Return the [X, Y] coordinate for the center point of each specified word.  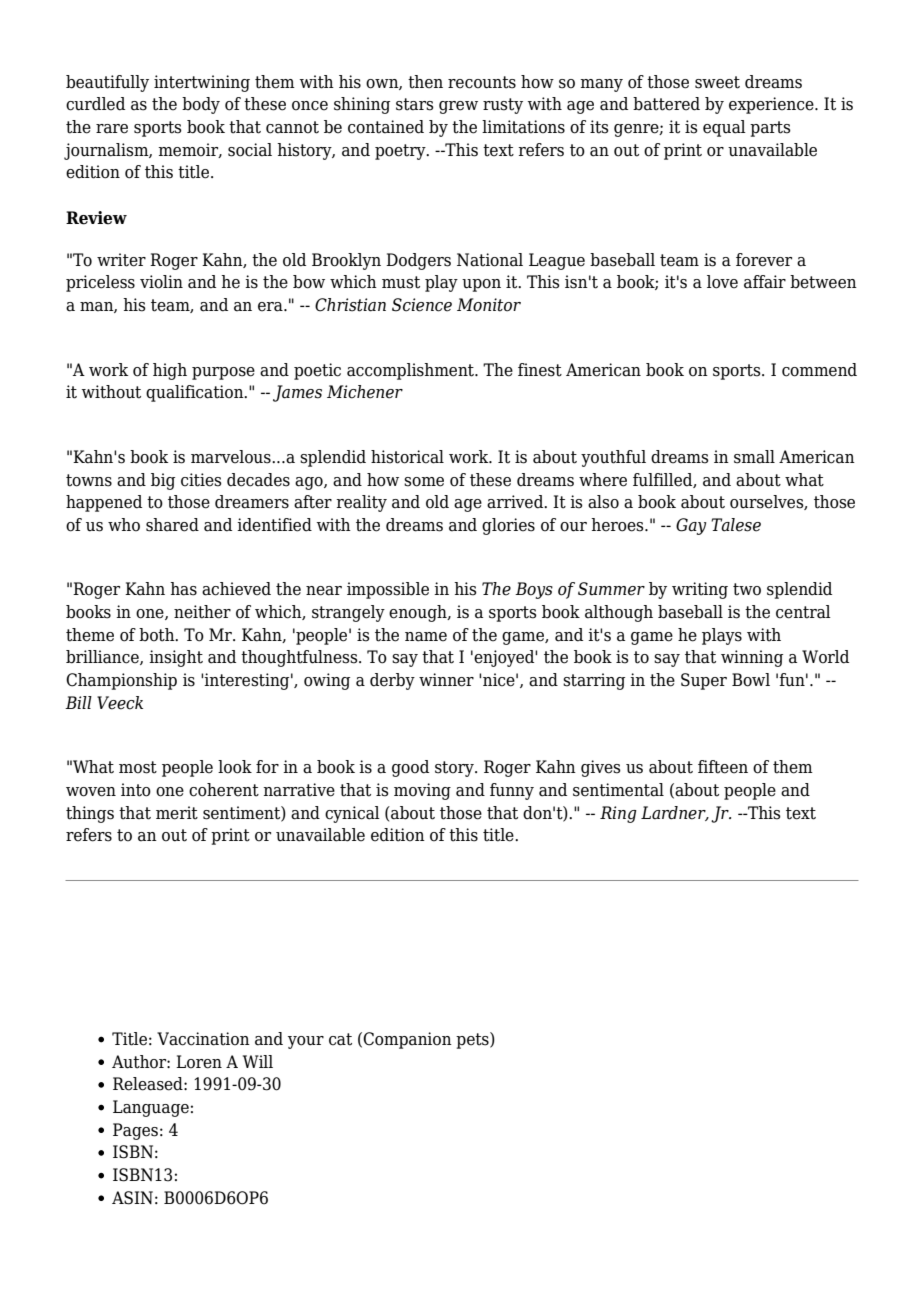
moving [422, 791]
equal [724, 128]
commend [819, 370]
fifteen [723, 767]
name [426, 637]
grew [458, 107]
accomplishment [411, 371]
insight [176, 658]
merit [177, 813]
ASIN [132, 1198]
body [201, 105]
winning [752, 658]
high [170, 371]
